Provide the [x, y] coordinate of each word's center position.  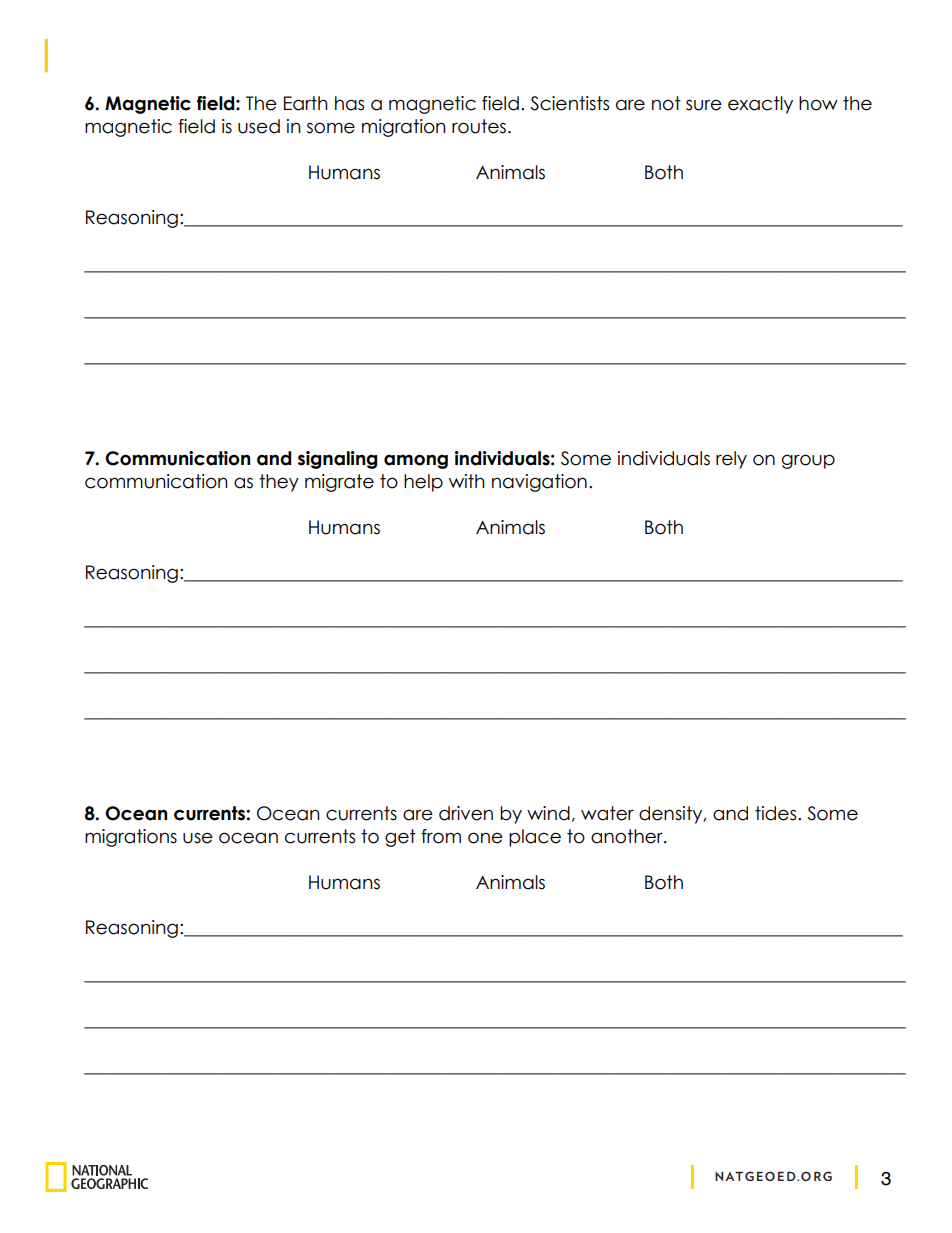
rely [731, 460]
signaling [337, 460]
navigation [539, 483]
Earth [306, 103]
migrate [339, 483]
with [467, 481]
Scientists [569, 103]
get [400, 838]
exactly [760, 105]
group [808, 461]
